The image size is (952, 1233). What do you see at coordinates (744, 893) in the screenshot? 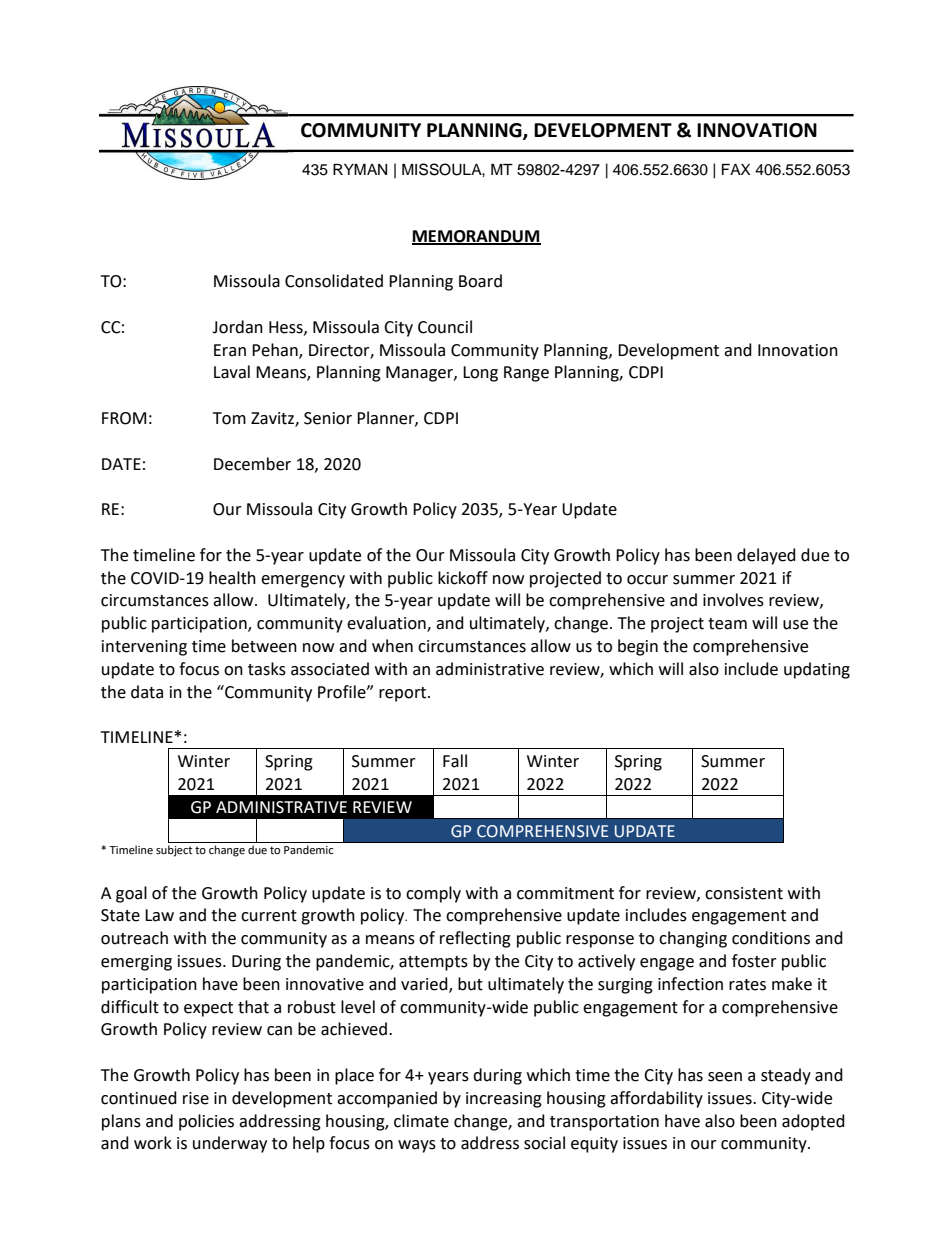
I see `consistent` at bounding box center [744, 893].
